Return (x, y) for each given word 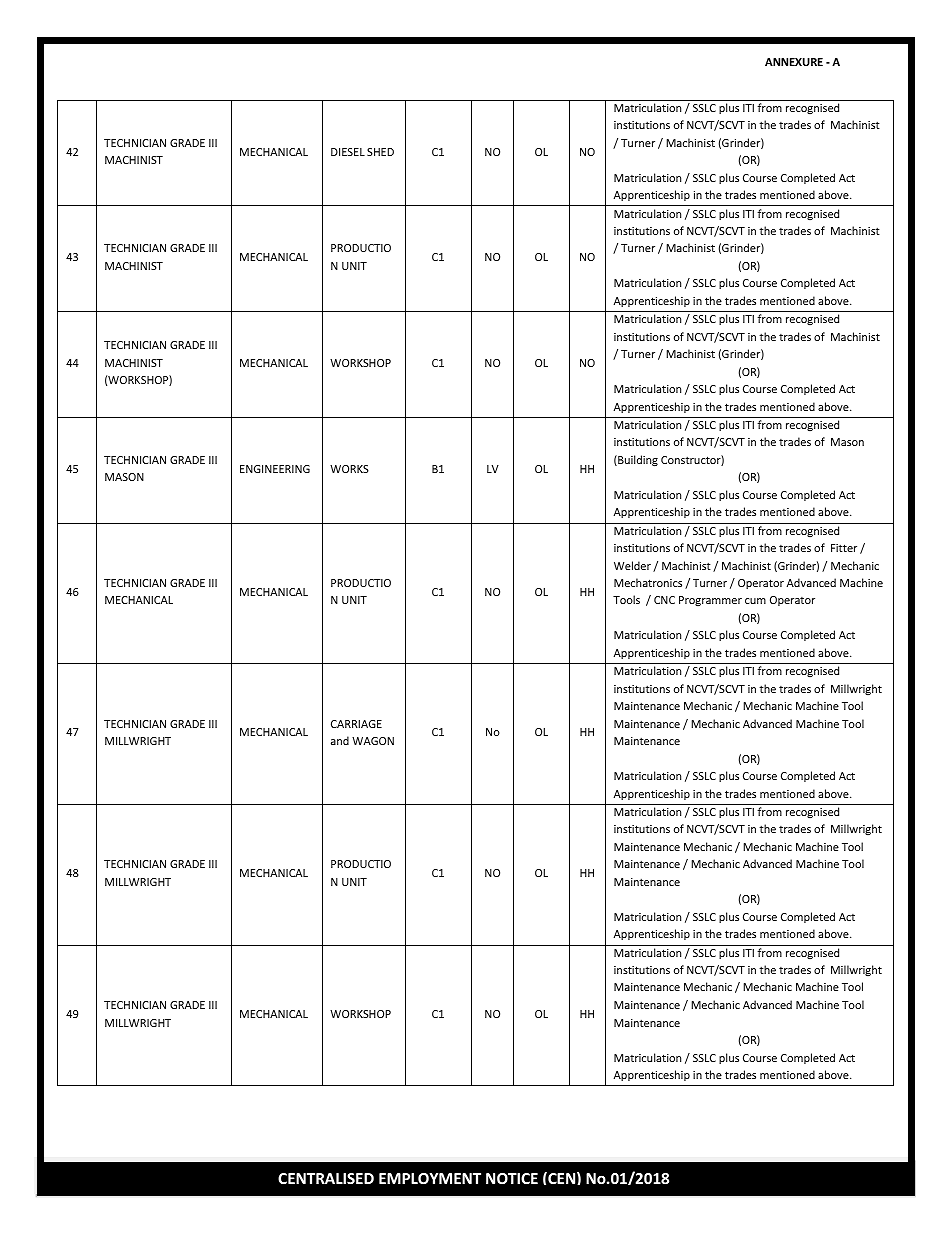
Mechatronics (648, 582)
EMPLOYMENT (430, 1178)
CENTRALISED (326, 1178)
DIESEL (348, 152)
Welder (632, 565)
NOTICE (512, 1178)
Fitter (844, 548)
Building (637, 460)
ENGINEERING (275, 469)
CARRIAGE (356, 724)
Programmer (710, 601)
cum (755, 601)
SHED (380, 152)
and (340, 740)
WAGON (373, 741)
